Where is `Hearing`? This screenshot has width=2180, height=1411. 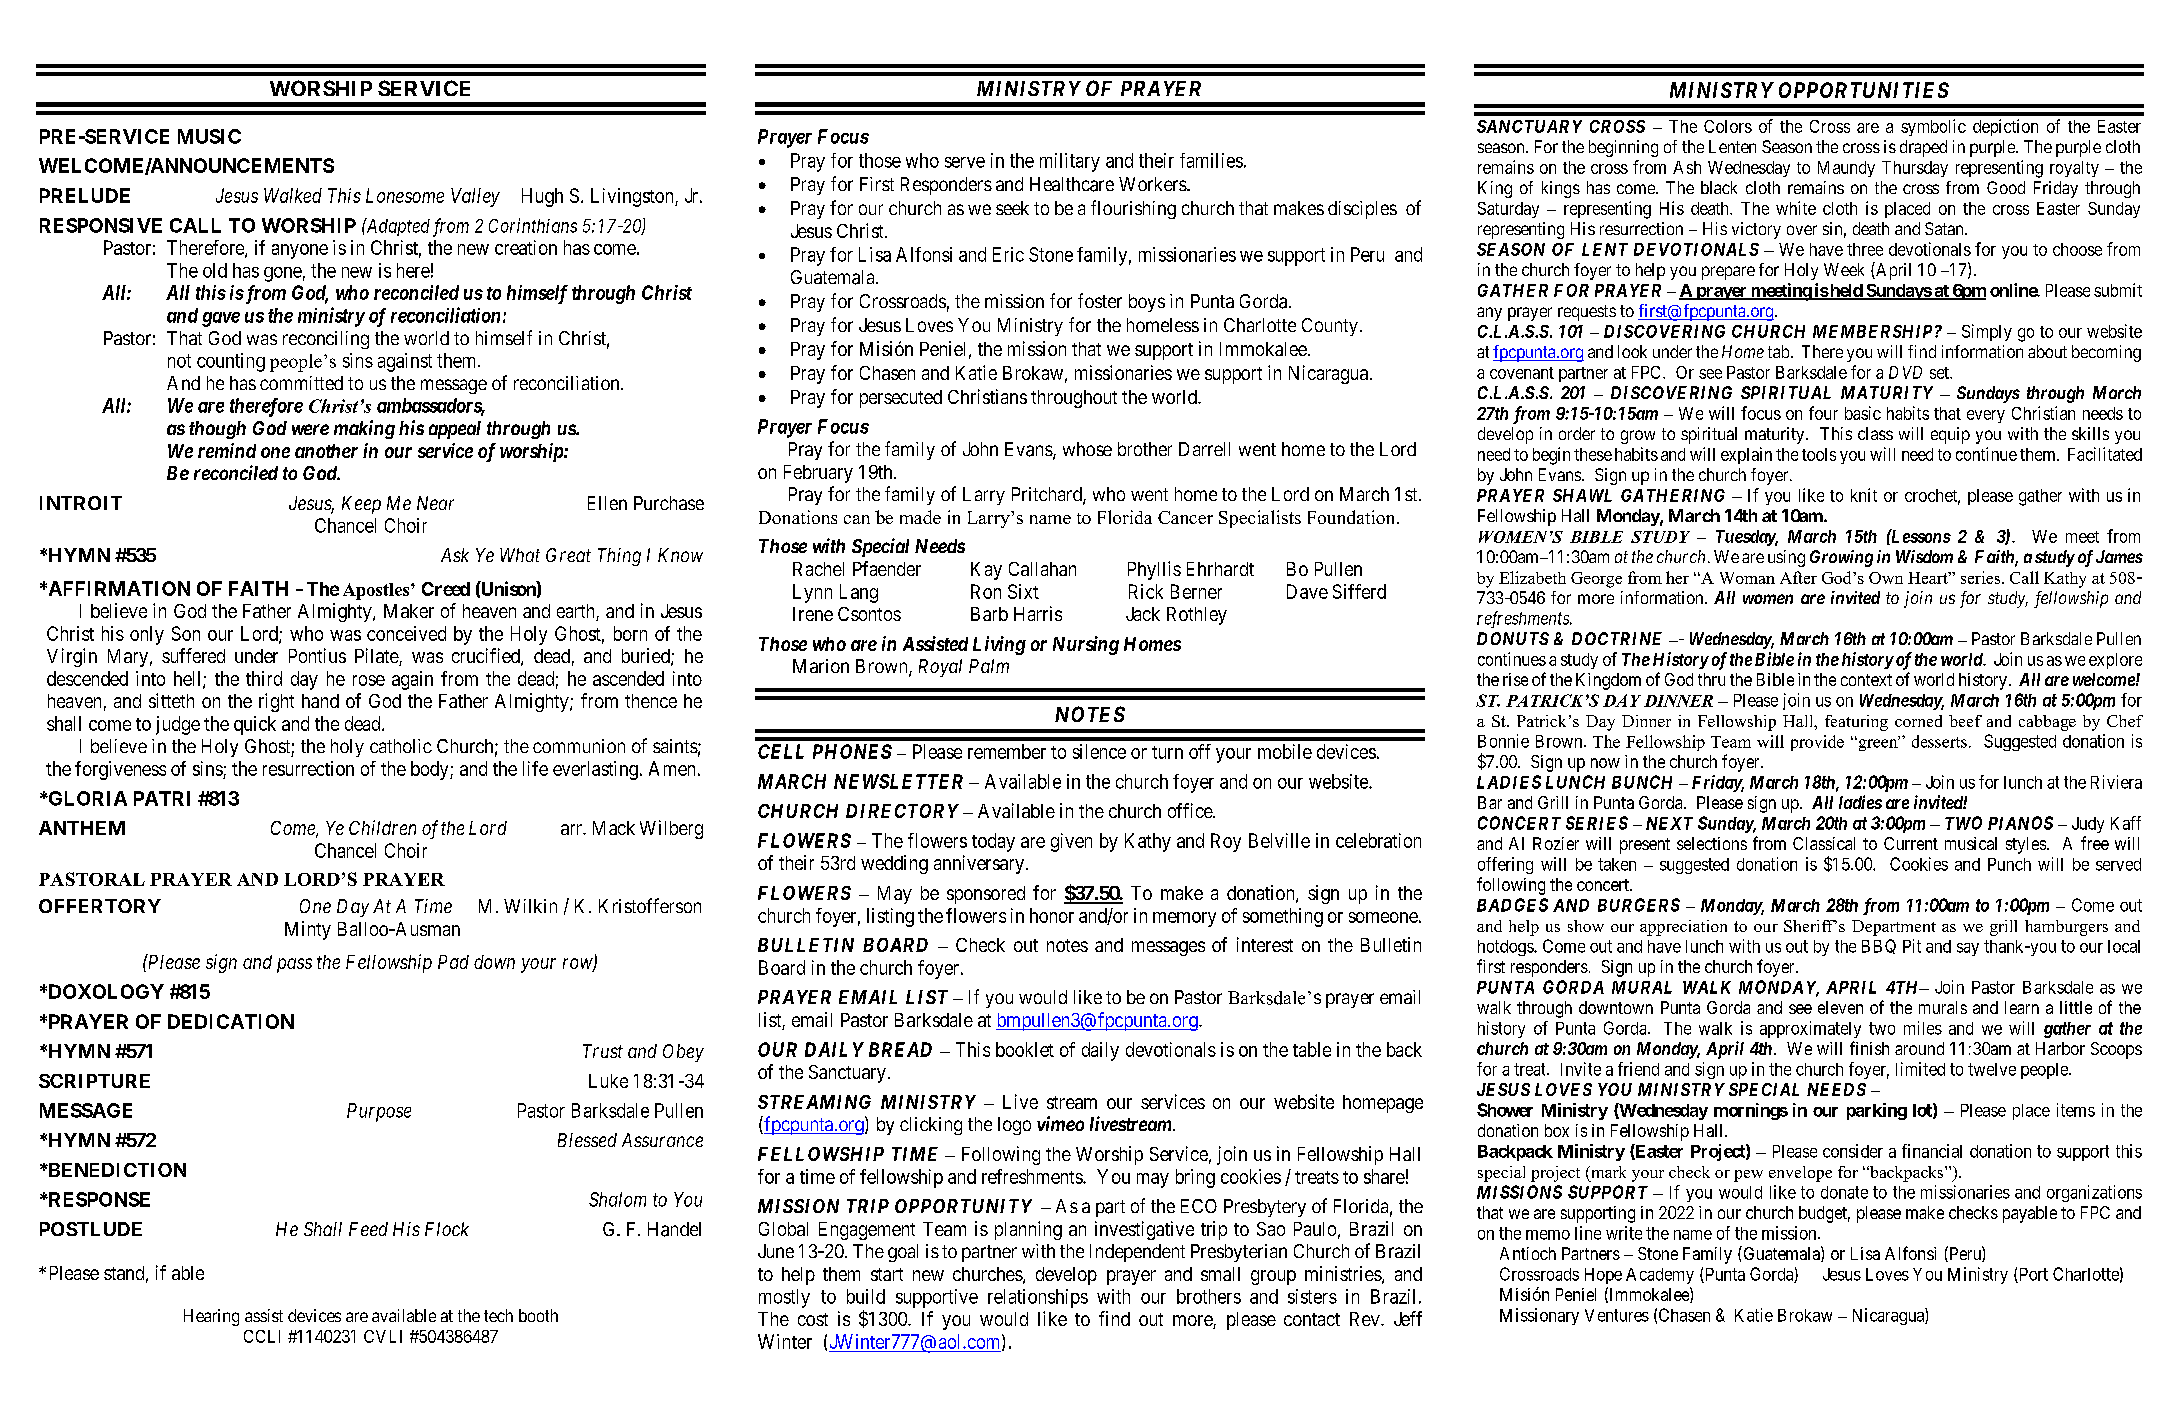
Hearing is located at coordinates (211, 1317).
